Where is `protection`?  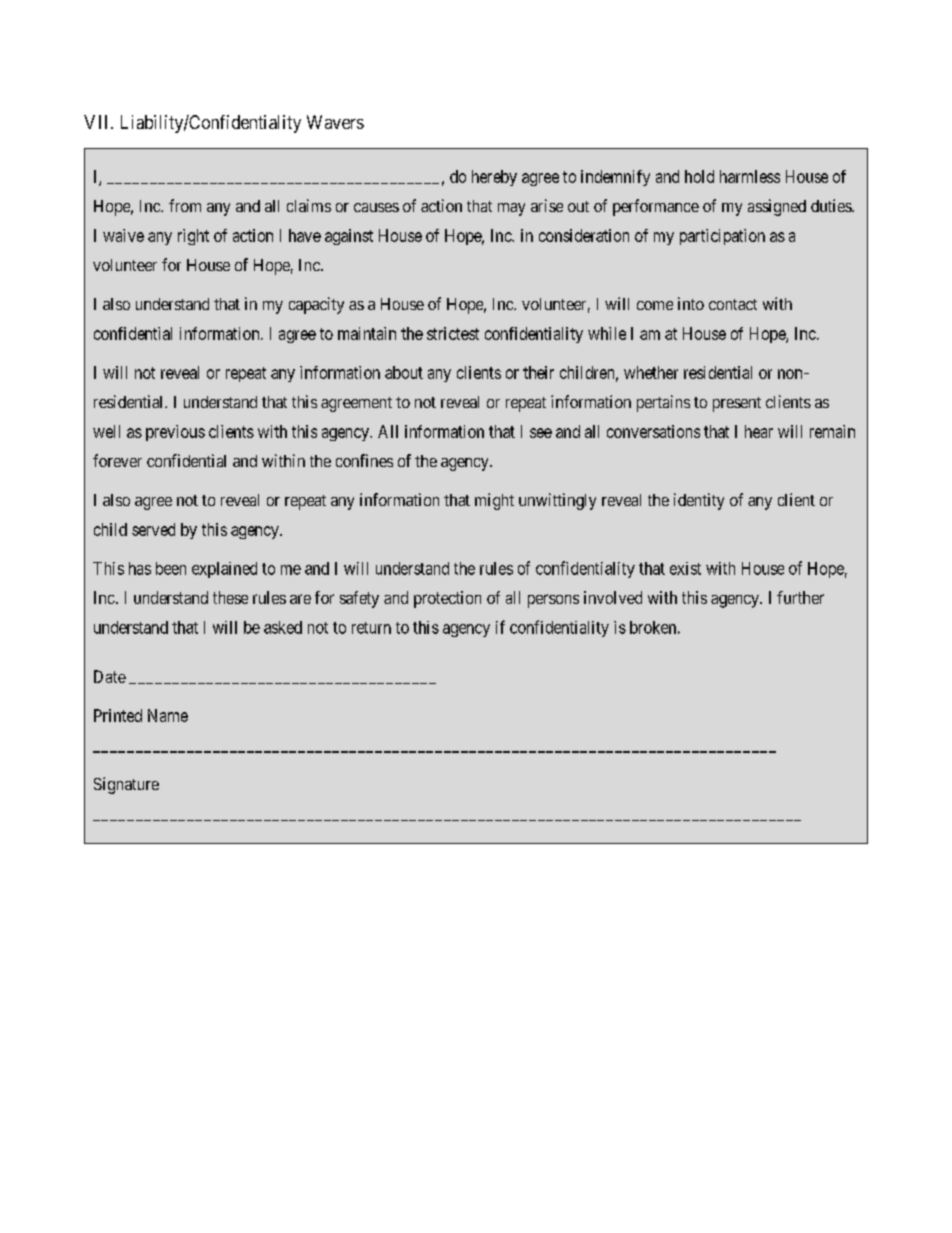
protection is located at coordinates (447, 599).
